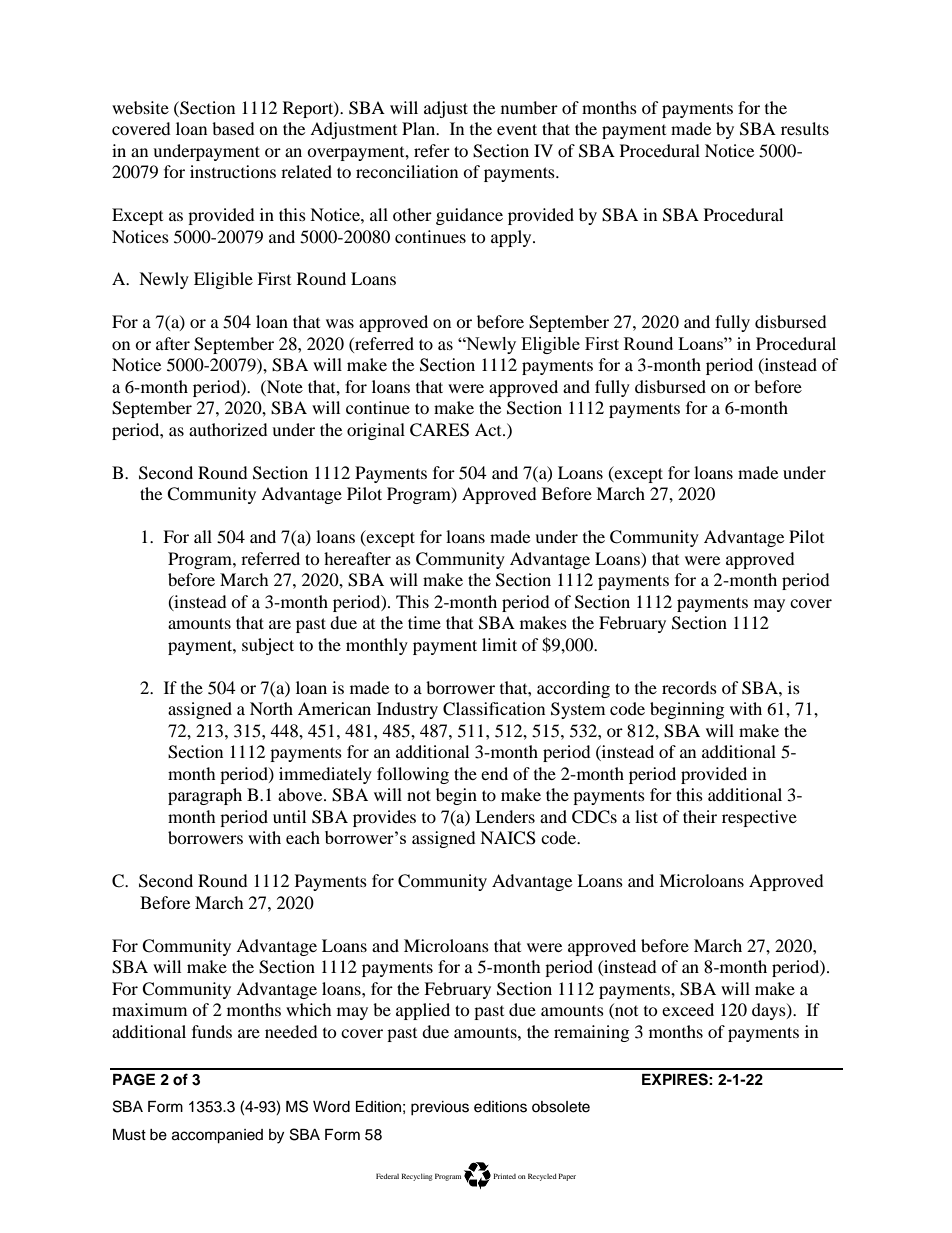 The height and width of the screenshot is (1233, 952). Describe the element at coordinates (508, 838) in the screenshot. I see `NAICS` at that location.
